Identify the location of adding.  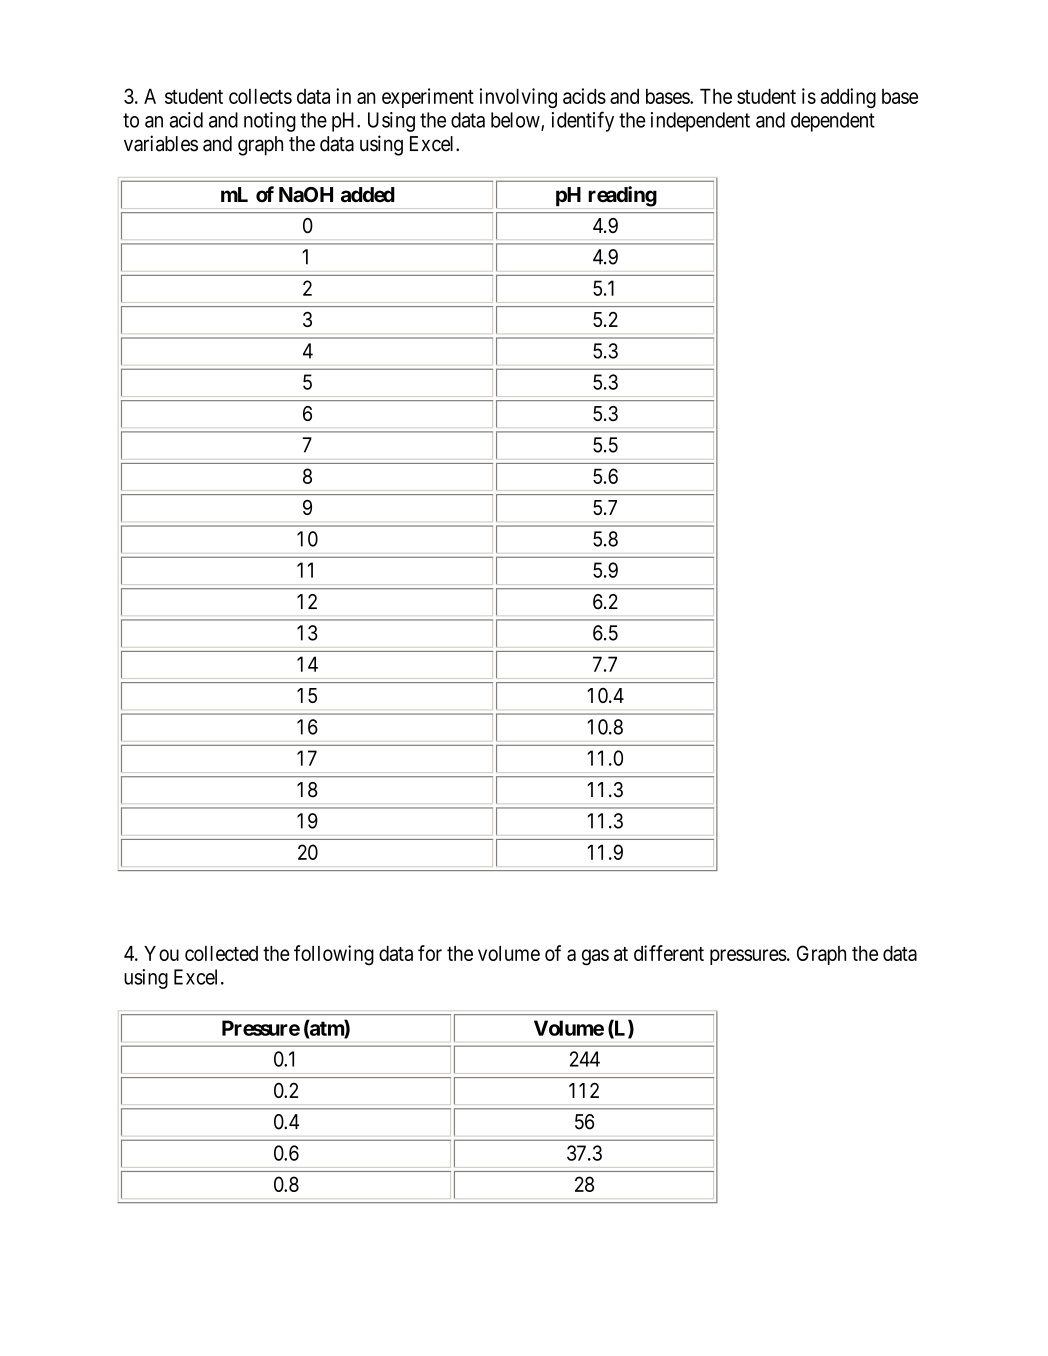
(848, 98).
